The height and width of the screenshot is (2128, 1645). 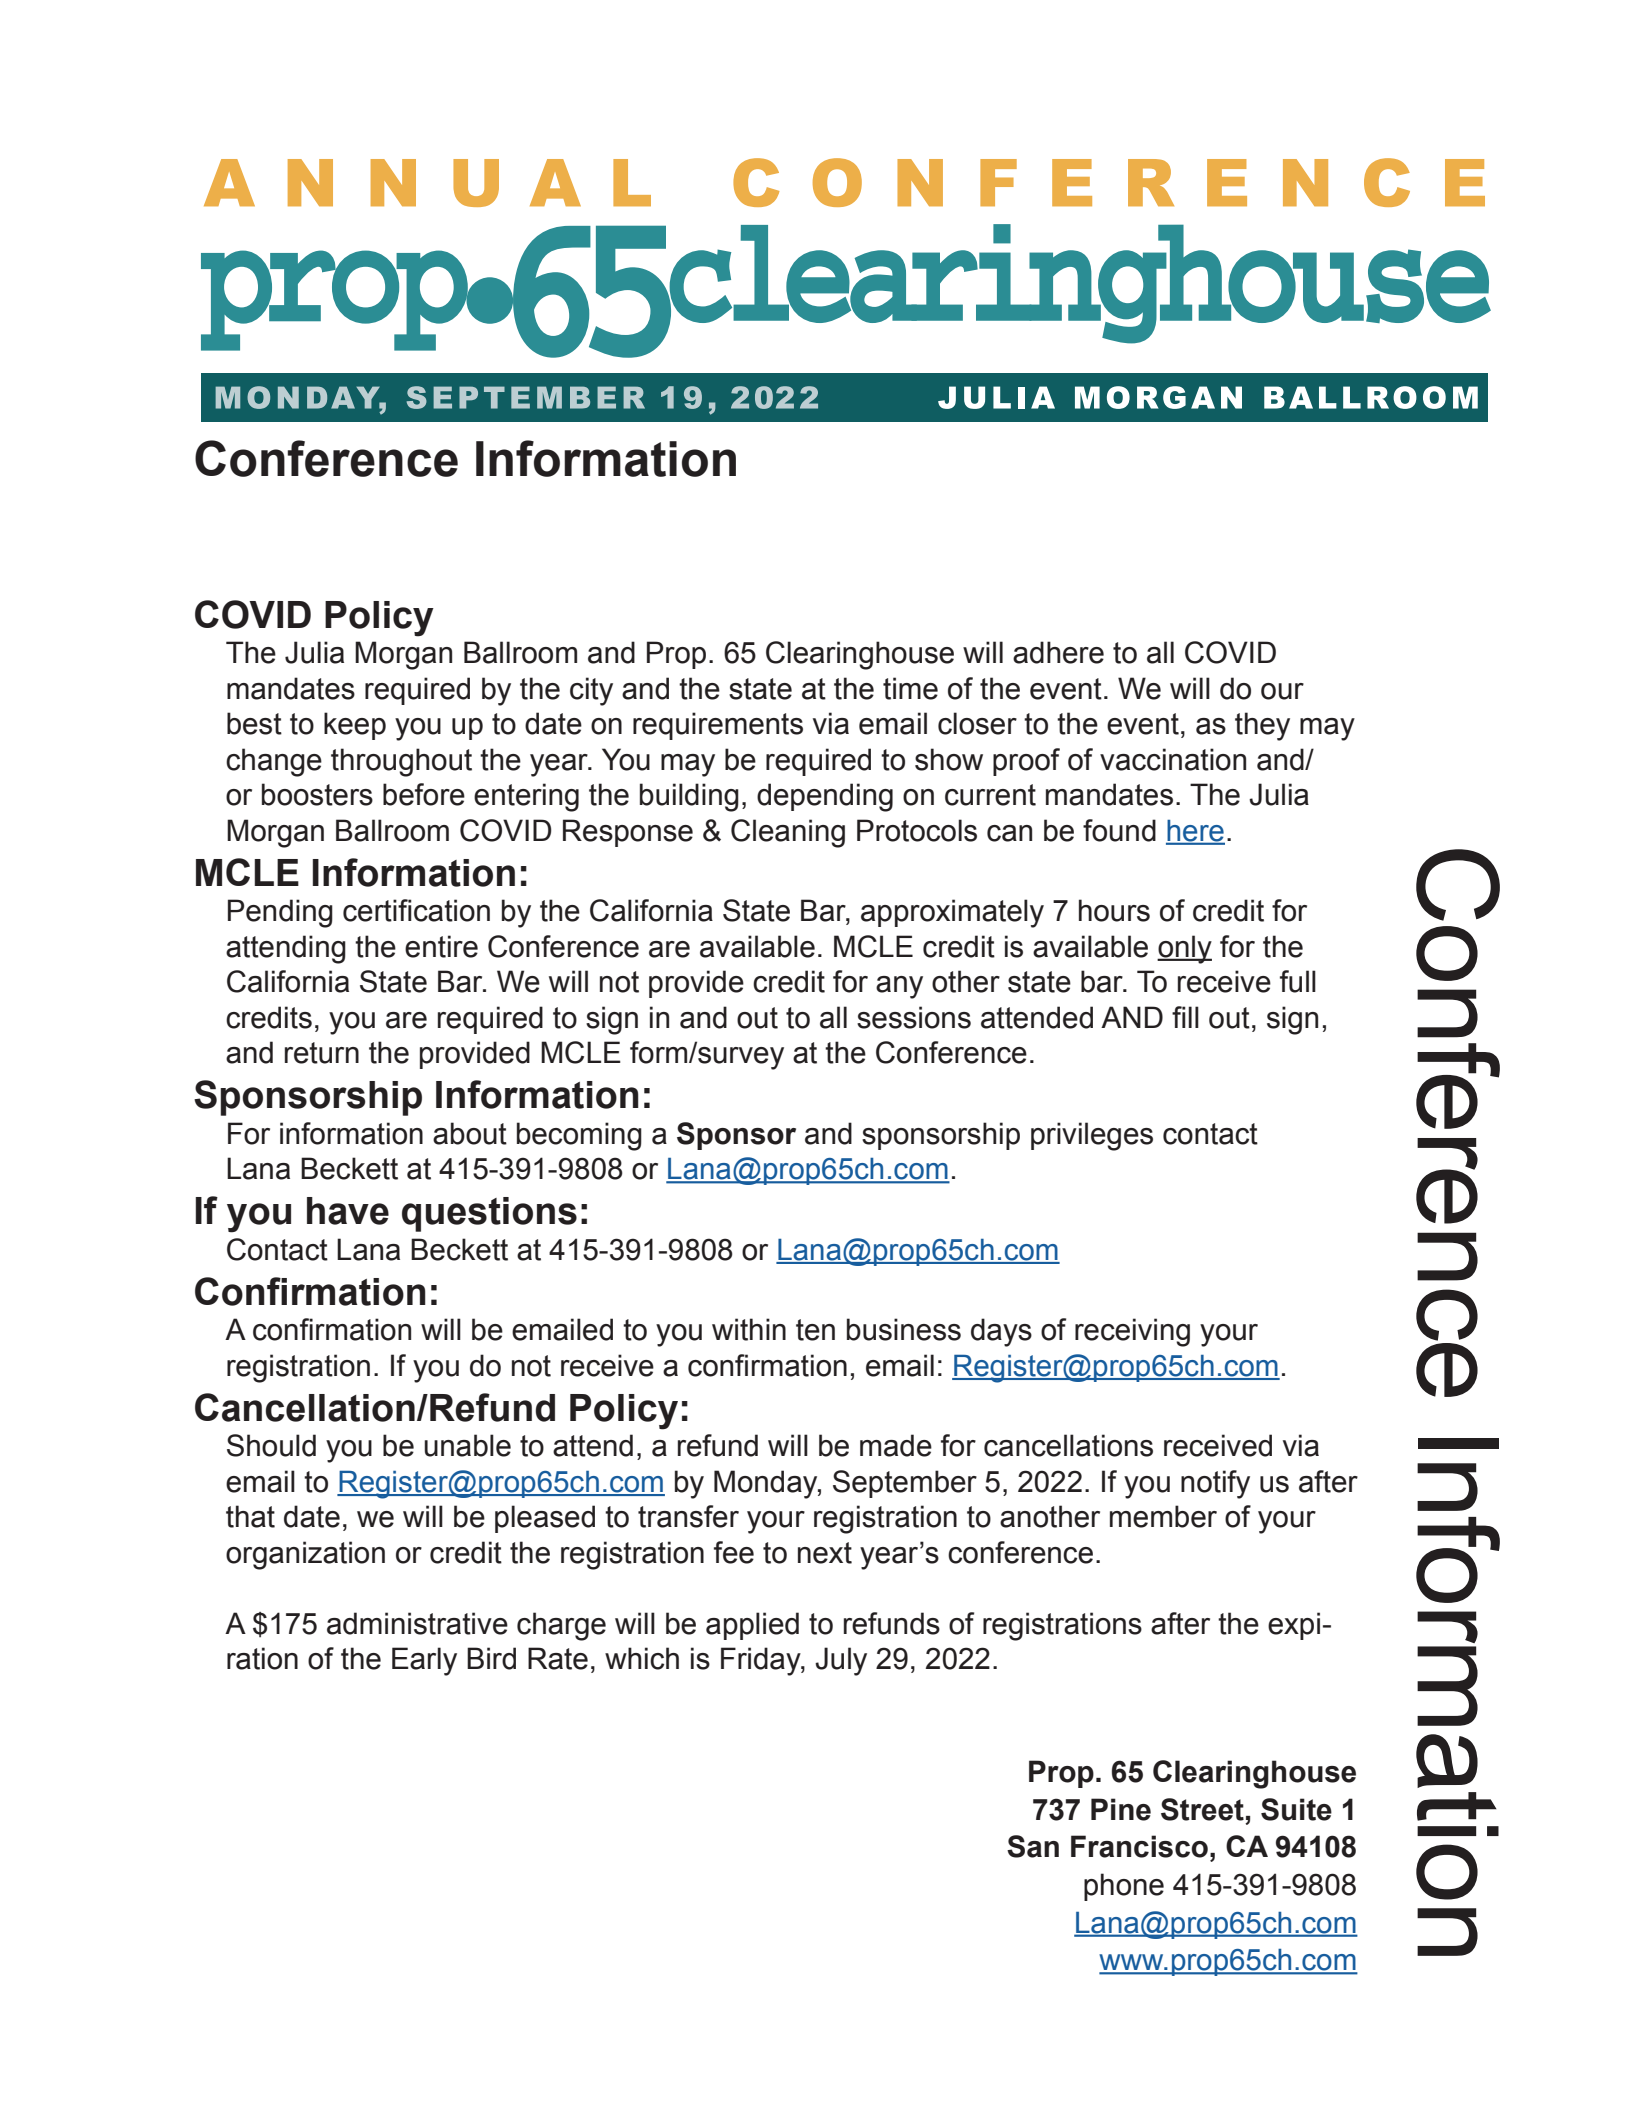 What do you see at coordinates (424, 1661) in the screenshot?
I see `Early` at bounding box center [424, 1661].
